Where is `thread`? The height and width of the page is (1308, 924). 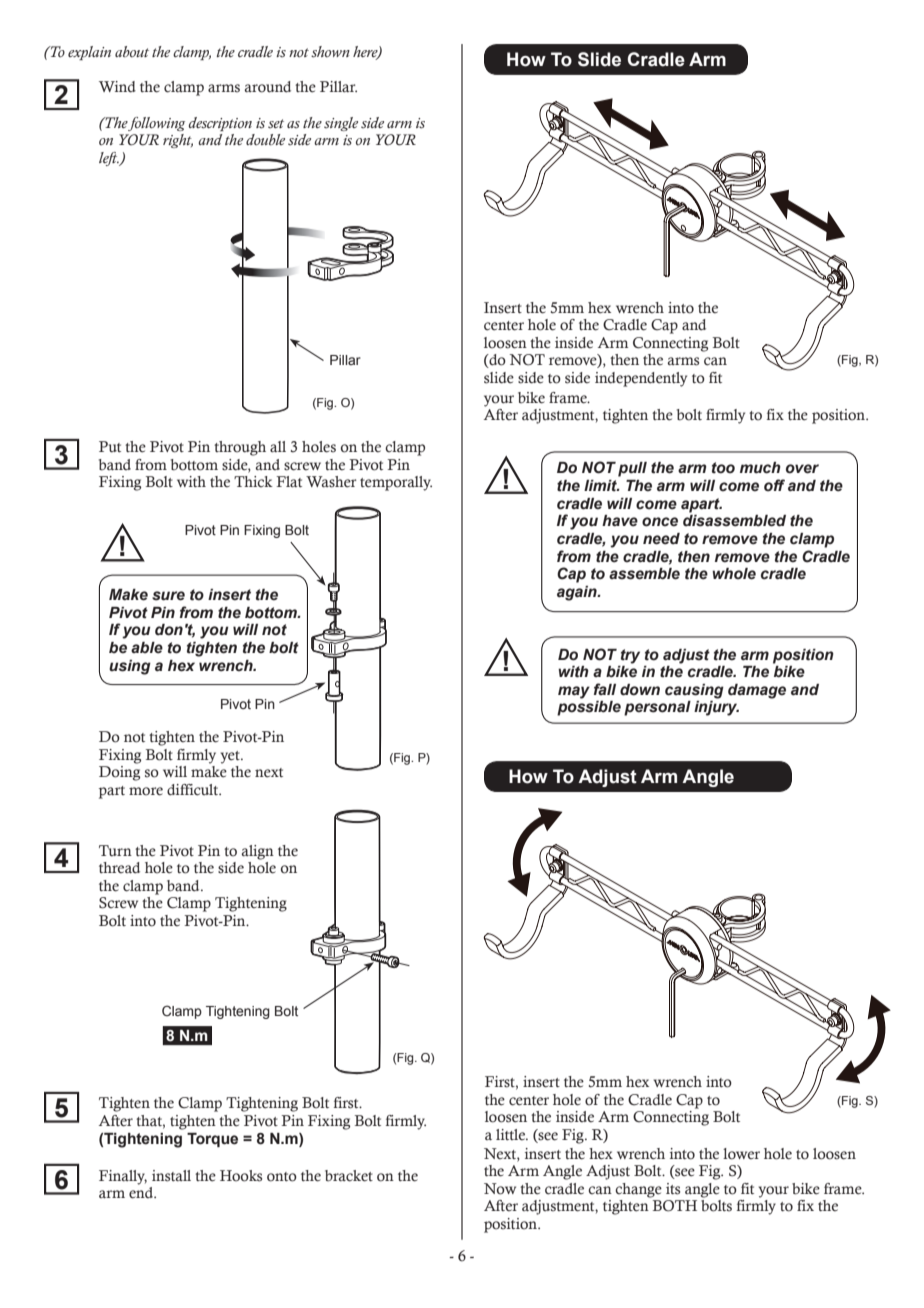 thread is located at coordinates (119, 868).
